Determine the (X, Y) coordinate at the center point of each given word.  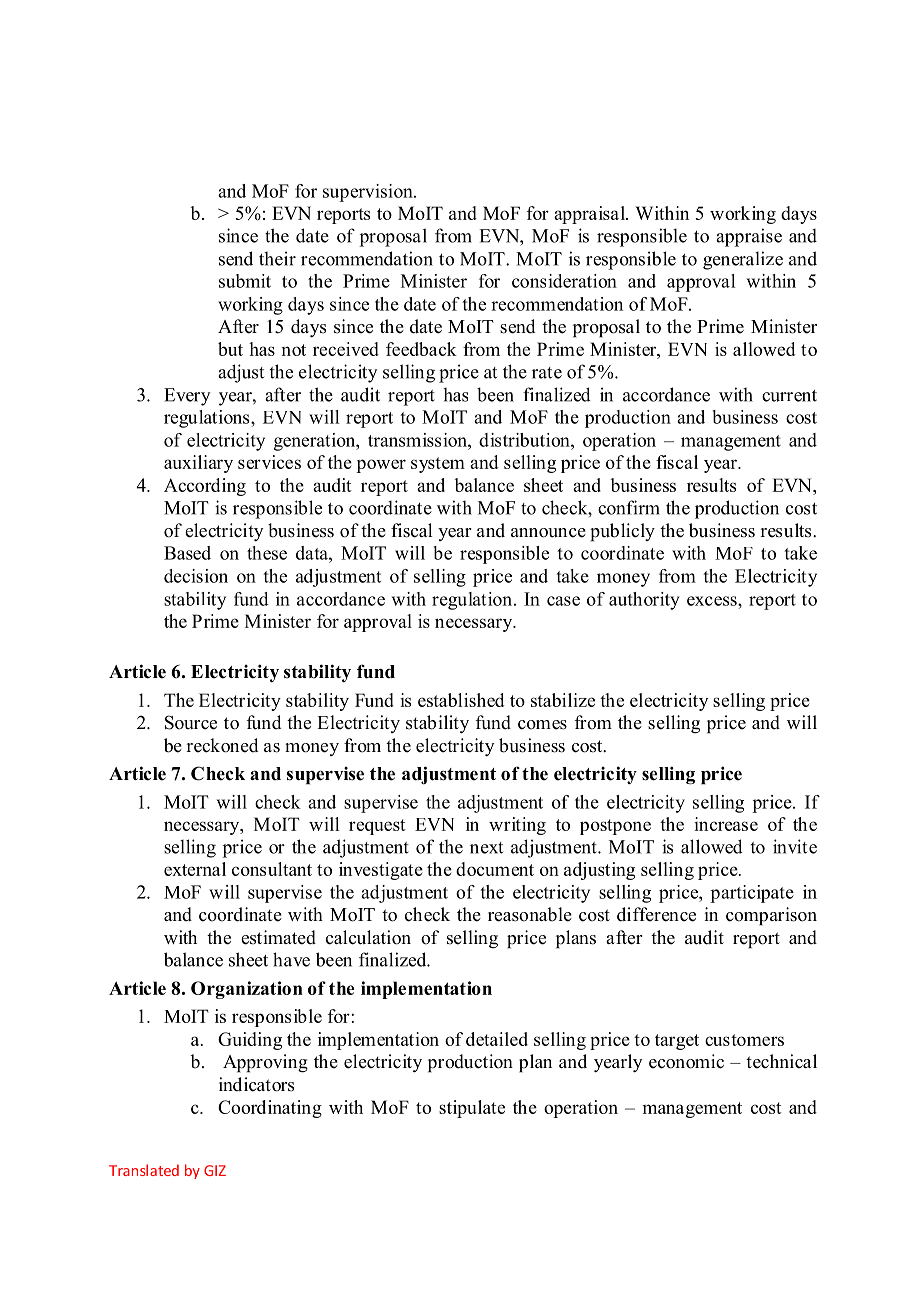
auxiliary (198, 464)
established (461, 700)
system (438, 465)
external (195, 869)
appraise (749, 237)
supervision (369, 193)
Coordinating (270, 1109)
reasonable (530, 914)
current (789, 396)
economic (686, 1061)
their (277, 258)
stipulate (472, 1109)
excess (713, 601)
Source (191, 722)
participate (752, 894)
